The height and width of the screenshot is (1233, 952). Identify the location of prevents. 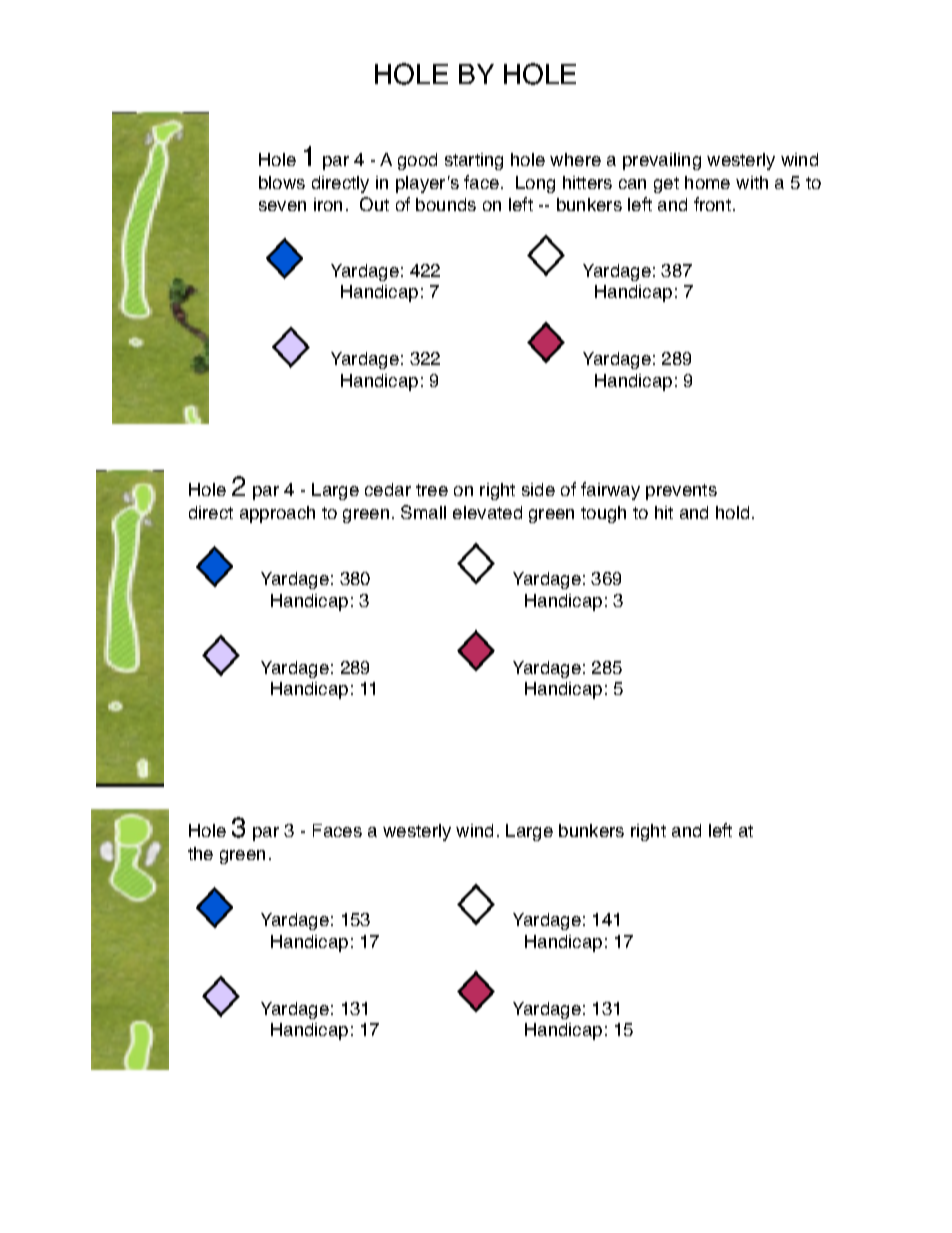
(681, 492).
